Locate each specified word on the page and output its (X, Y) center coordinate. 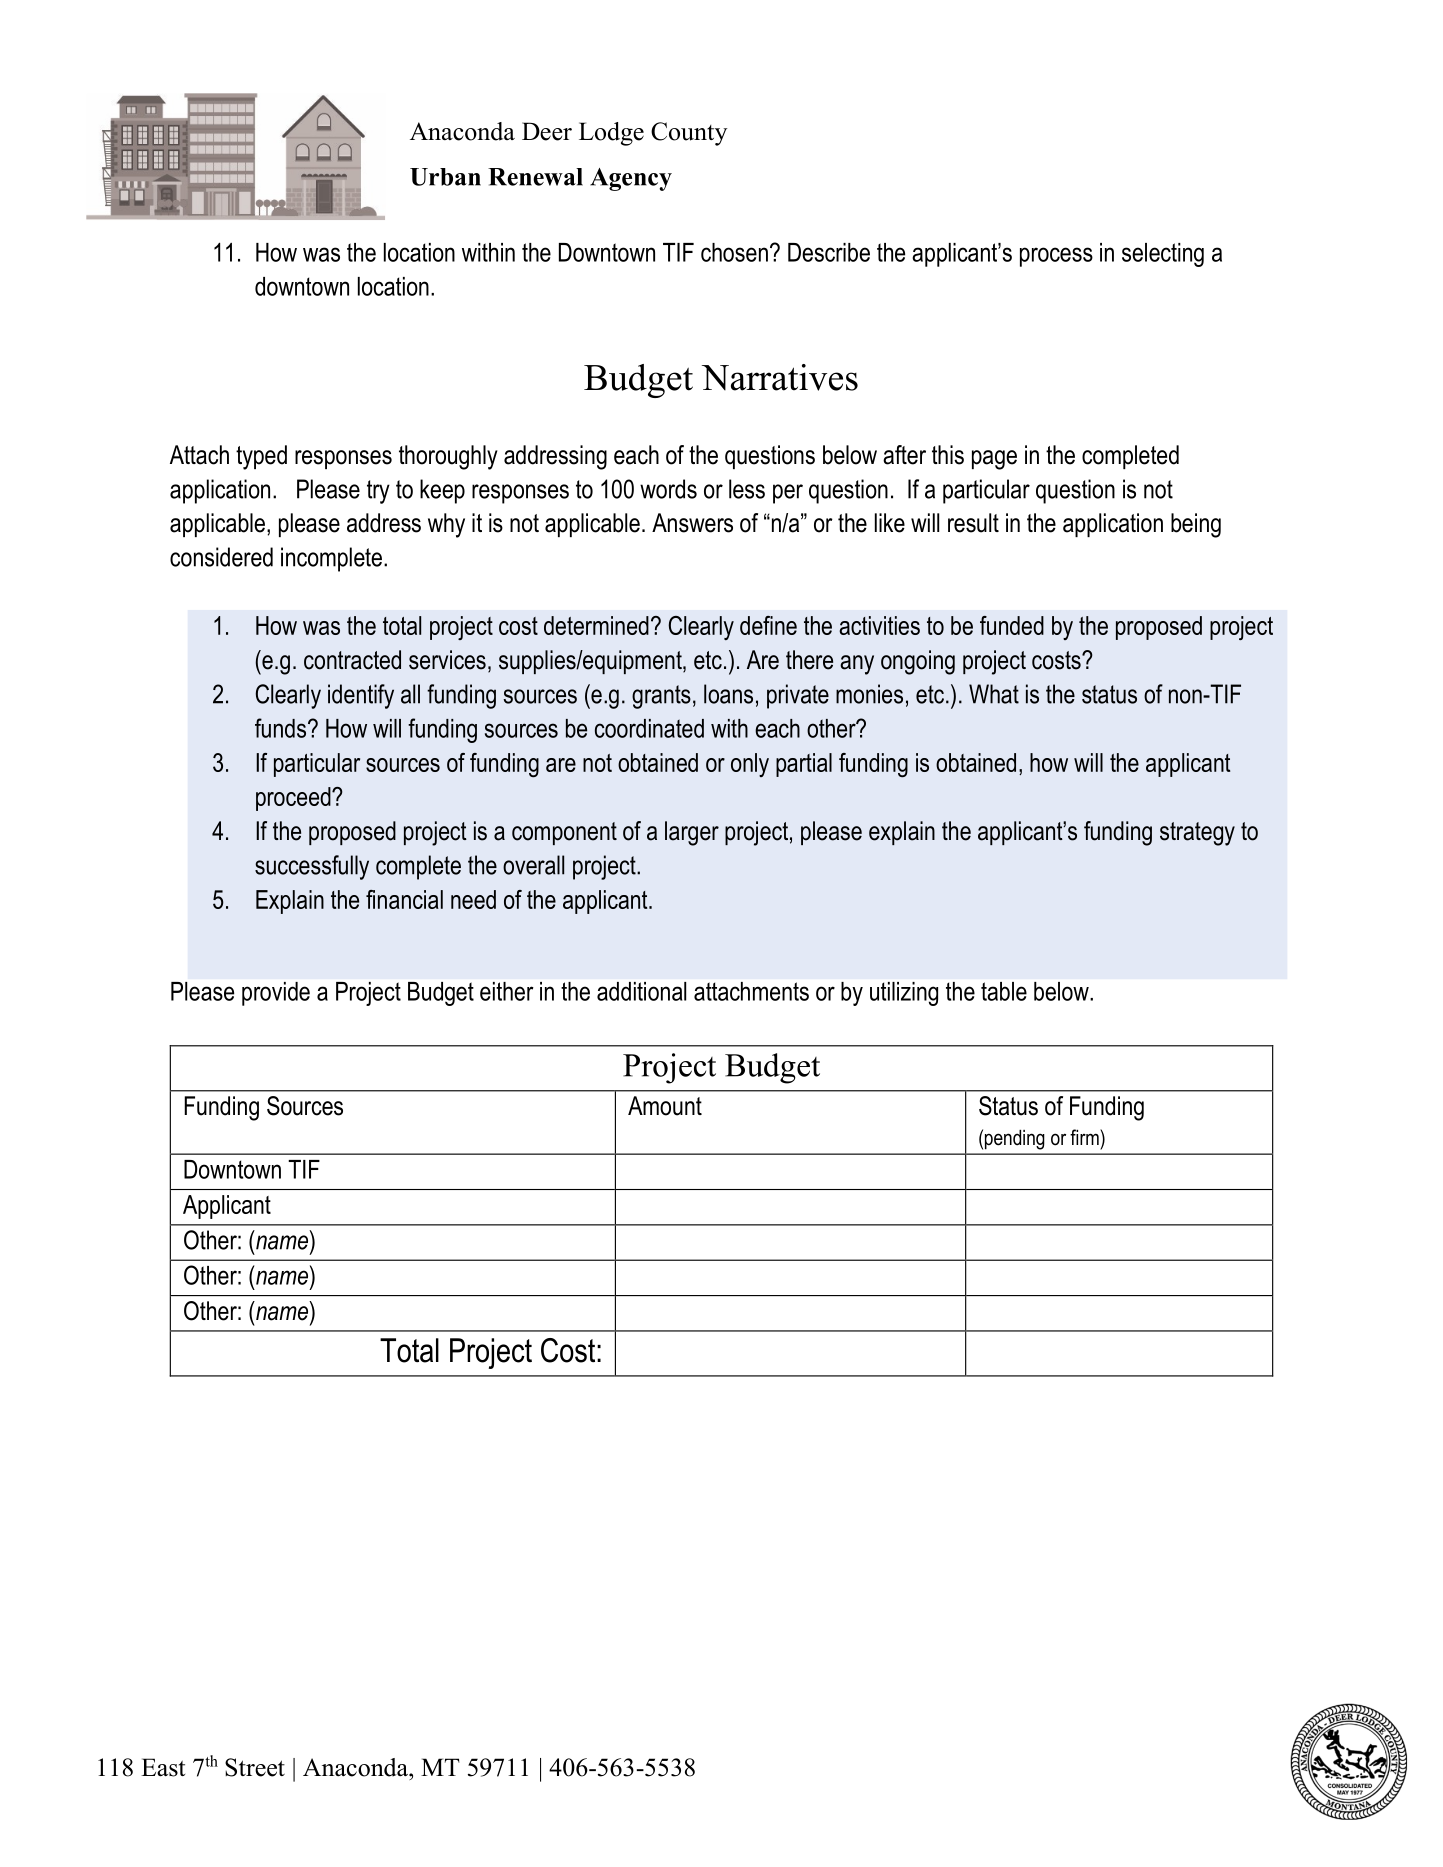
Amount (665, 1106)
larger (692, 833)
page (994, 460)
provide (276, 994)
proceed (294, 799)
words (668, 489)
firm (1085, 1137)
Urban (445, 177)
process (1056, 257)
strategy (1197, 834)
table (1004, 991)
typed (261, 457)
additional (641, 991)
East (163, 1767)
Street (255, 1767)
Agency (631, 179)
